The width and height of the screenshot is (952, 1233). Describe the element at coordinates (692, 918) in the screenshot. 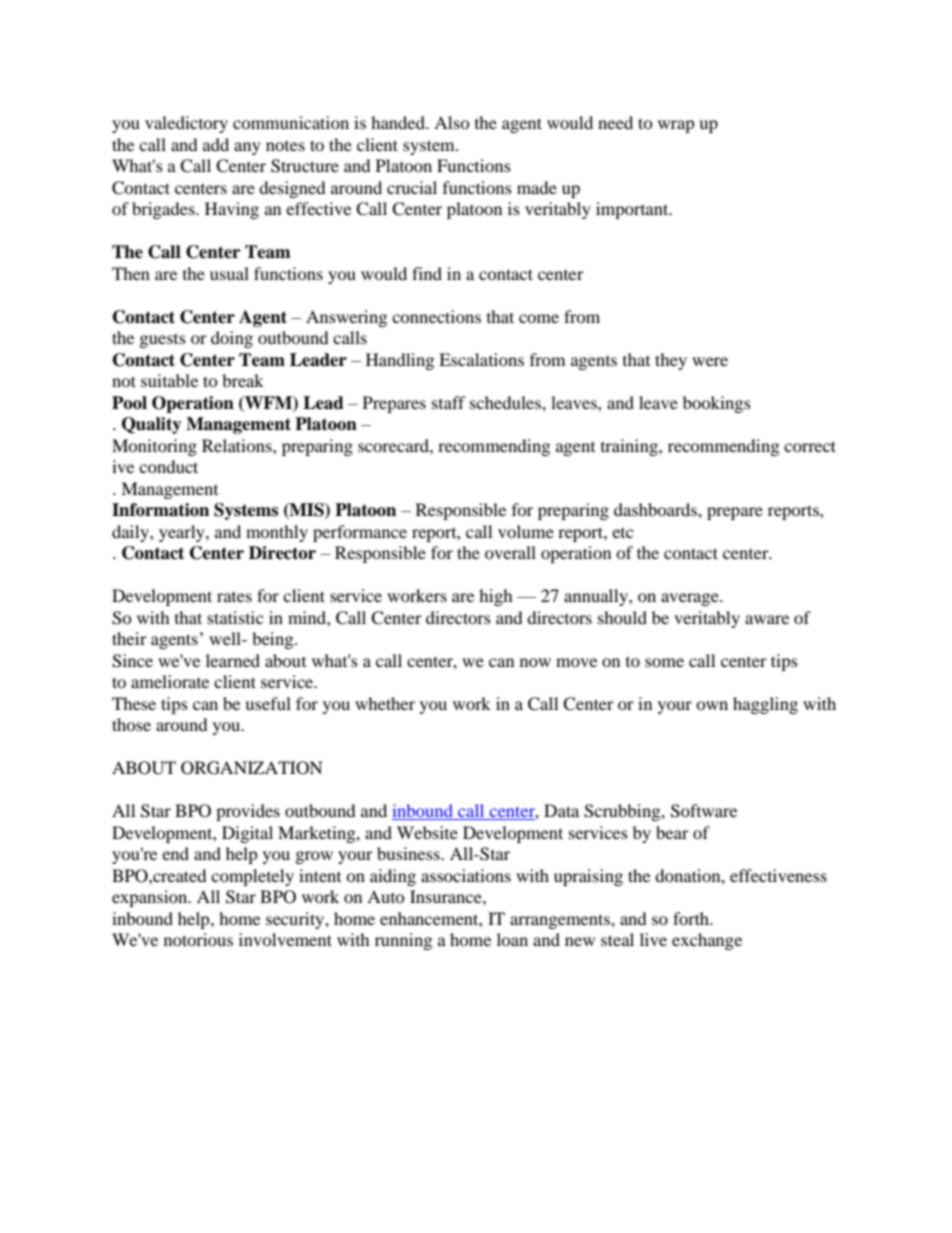

I see `forth` at that location.
